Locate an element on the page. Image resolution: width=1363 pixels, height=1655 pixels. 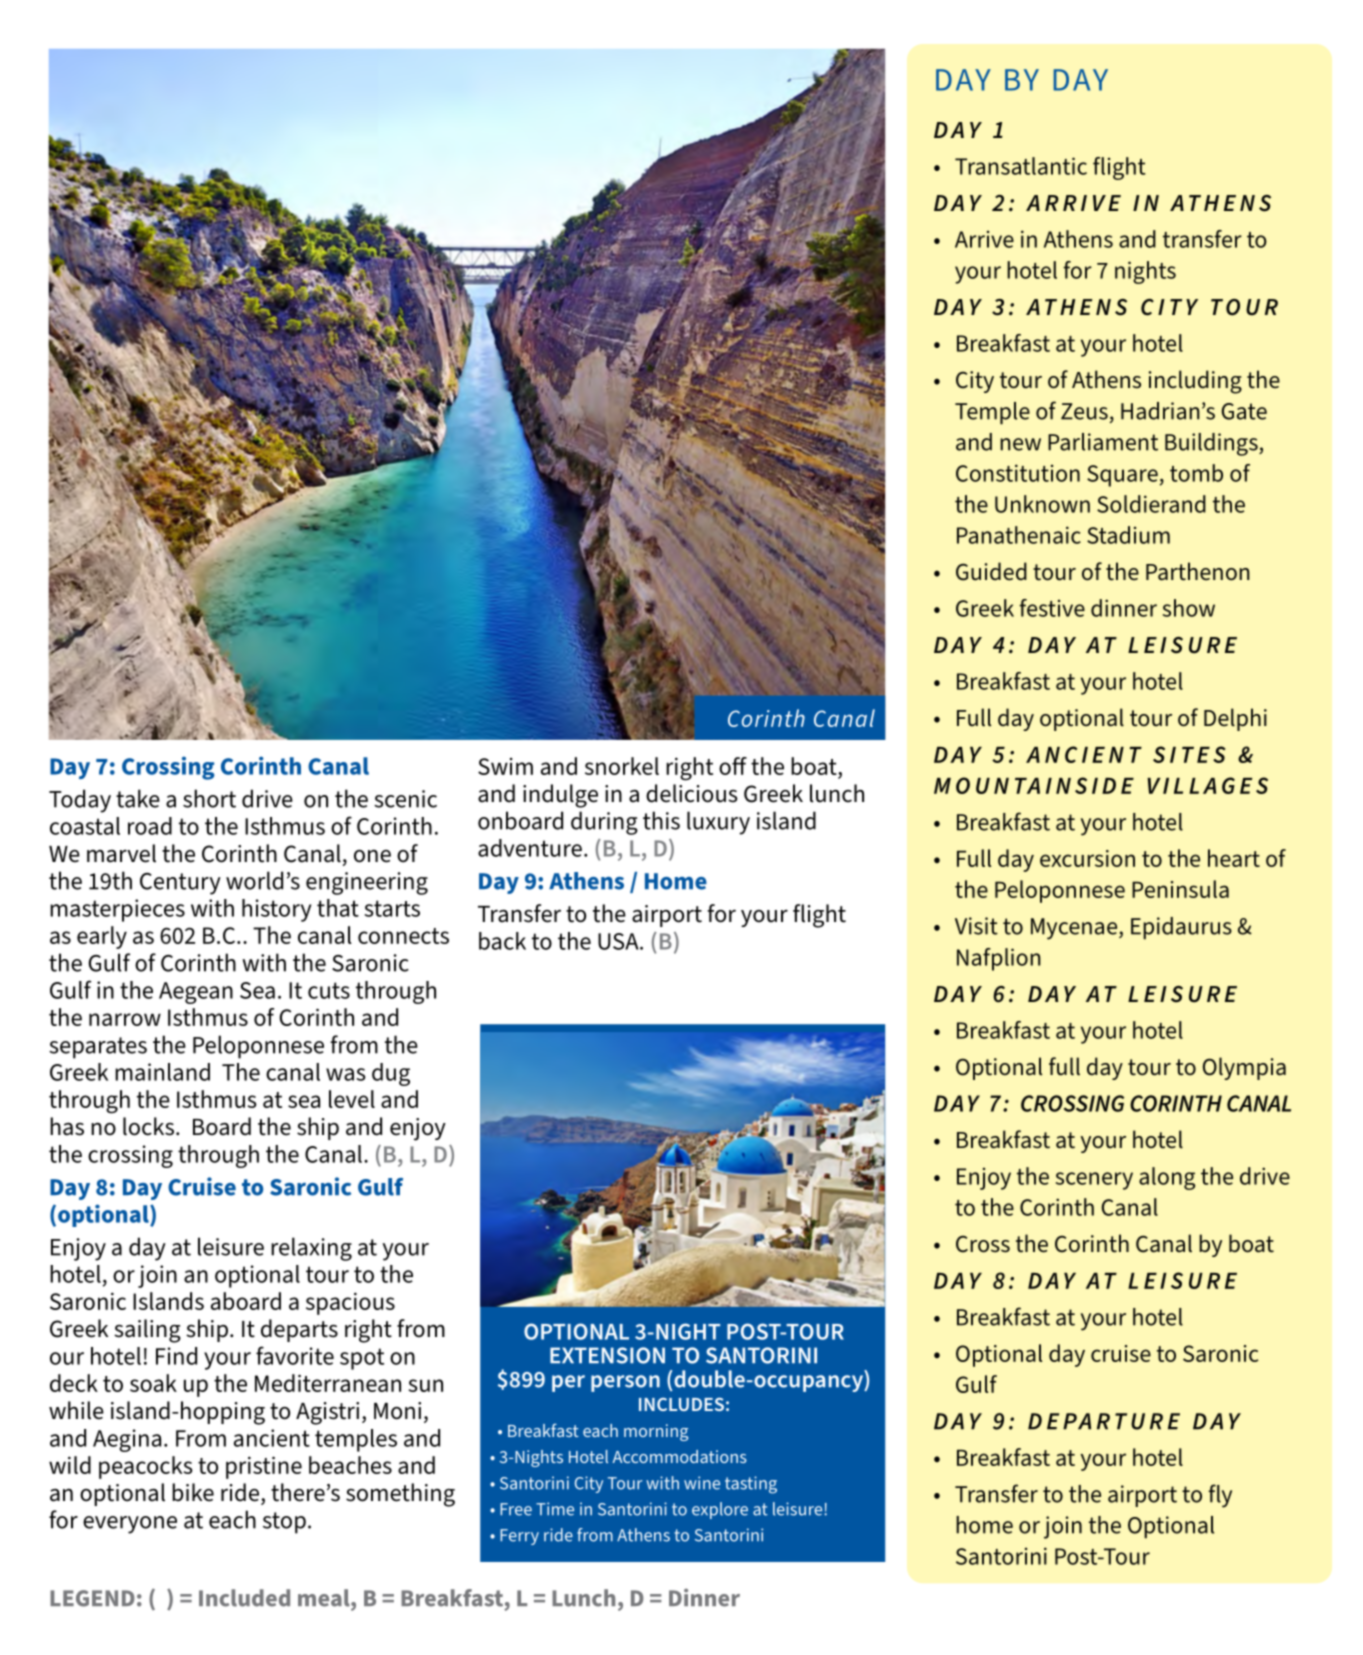
short is located at coordinates (209, 798).
